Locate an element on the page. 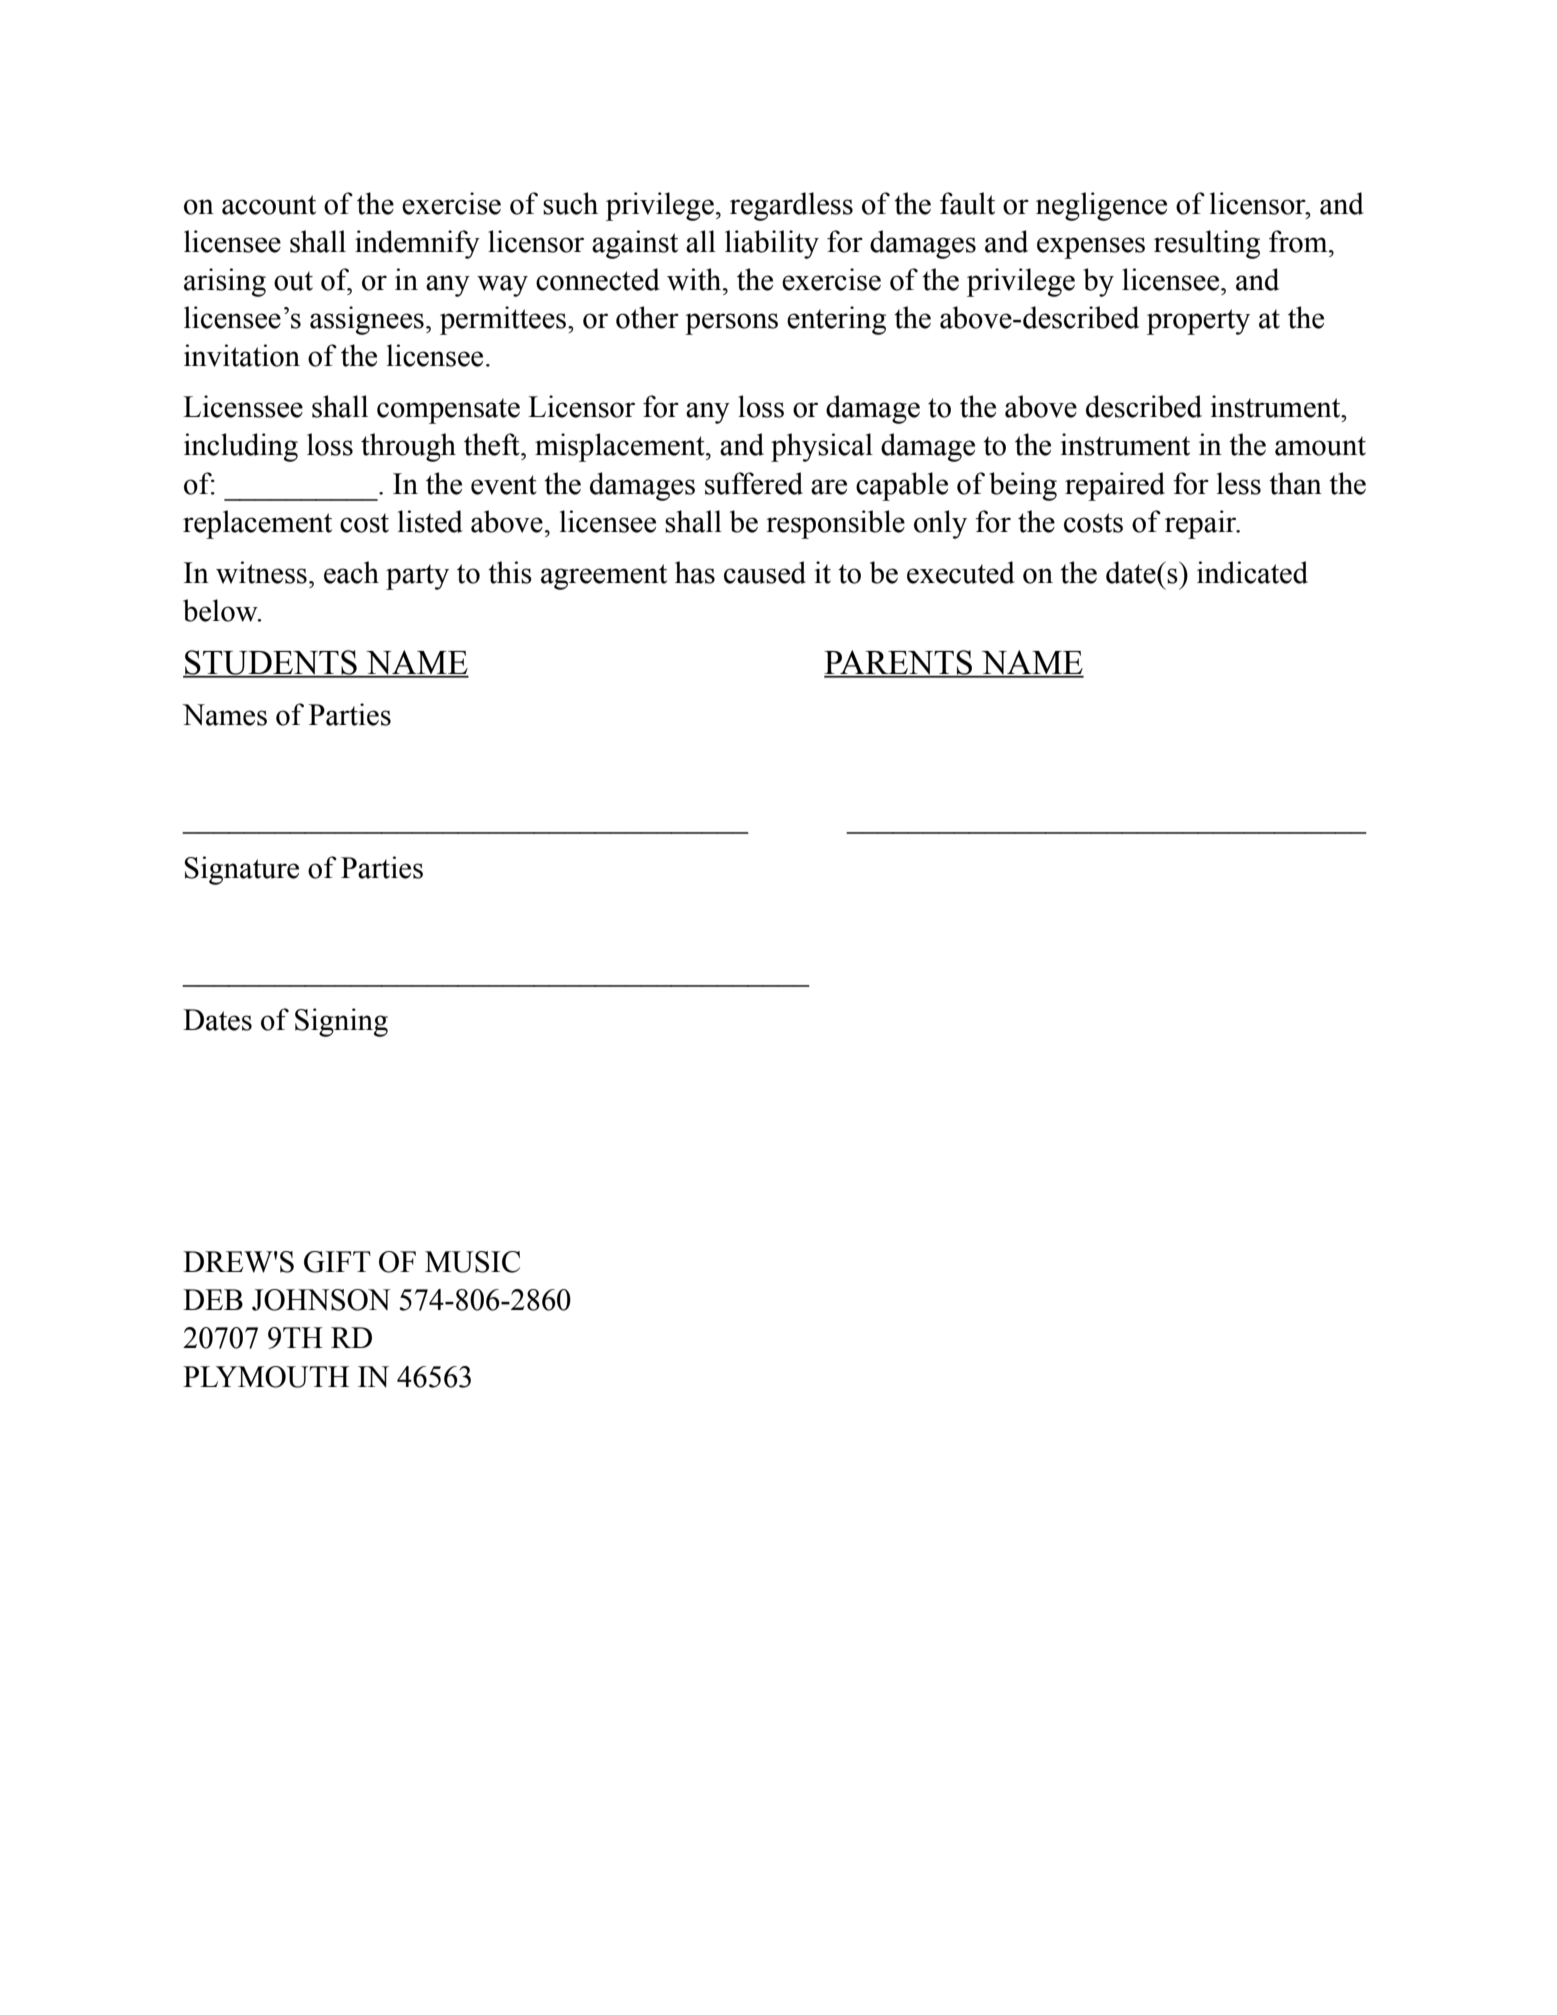 The width and height of the page is (1557, 2015). indemnify is located at coordinates (417, 244).
